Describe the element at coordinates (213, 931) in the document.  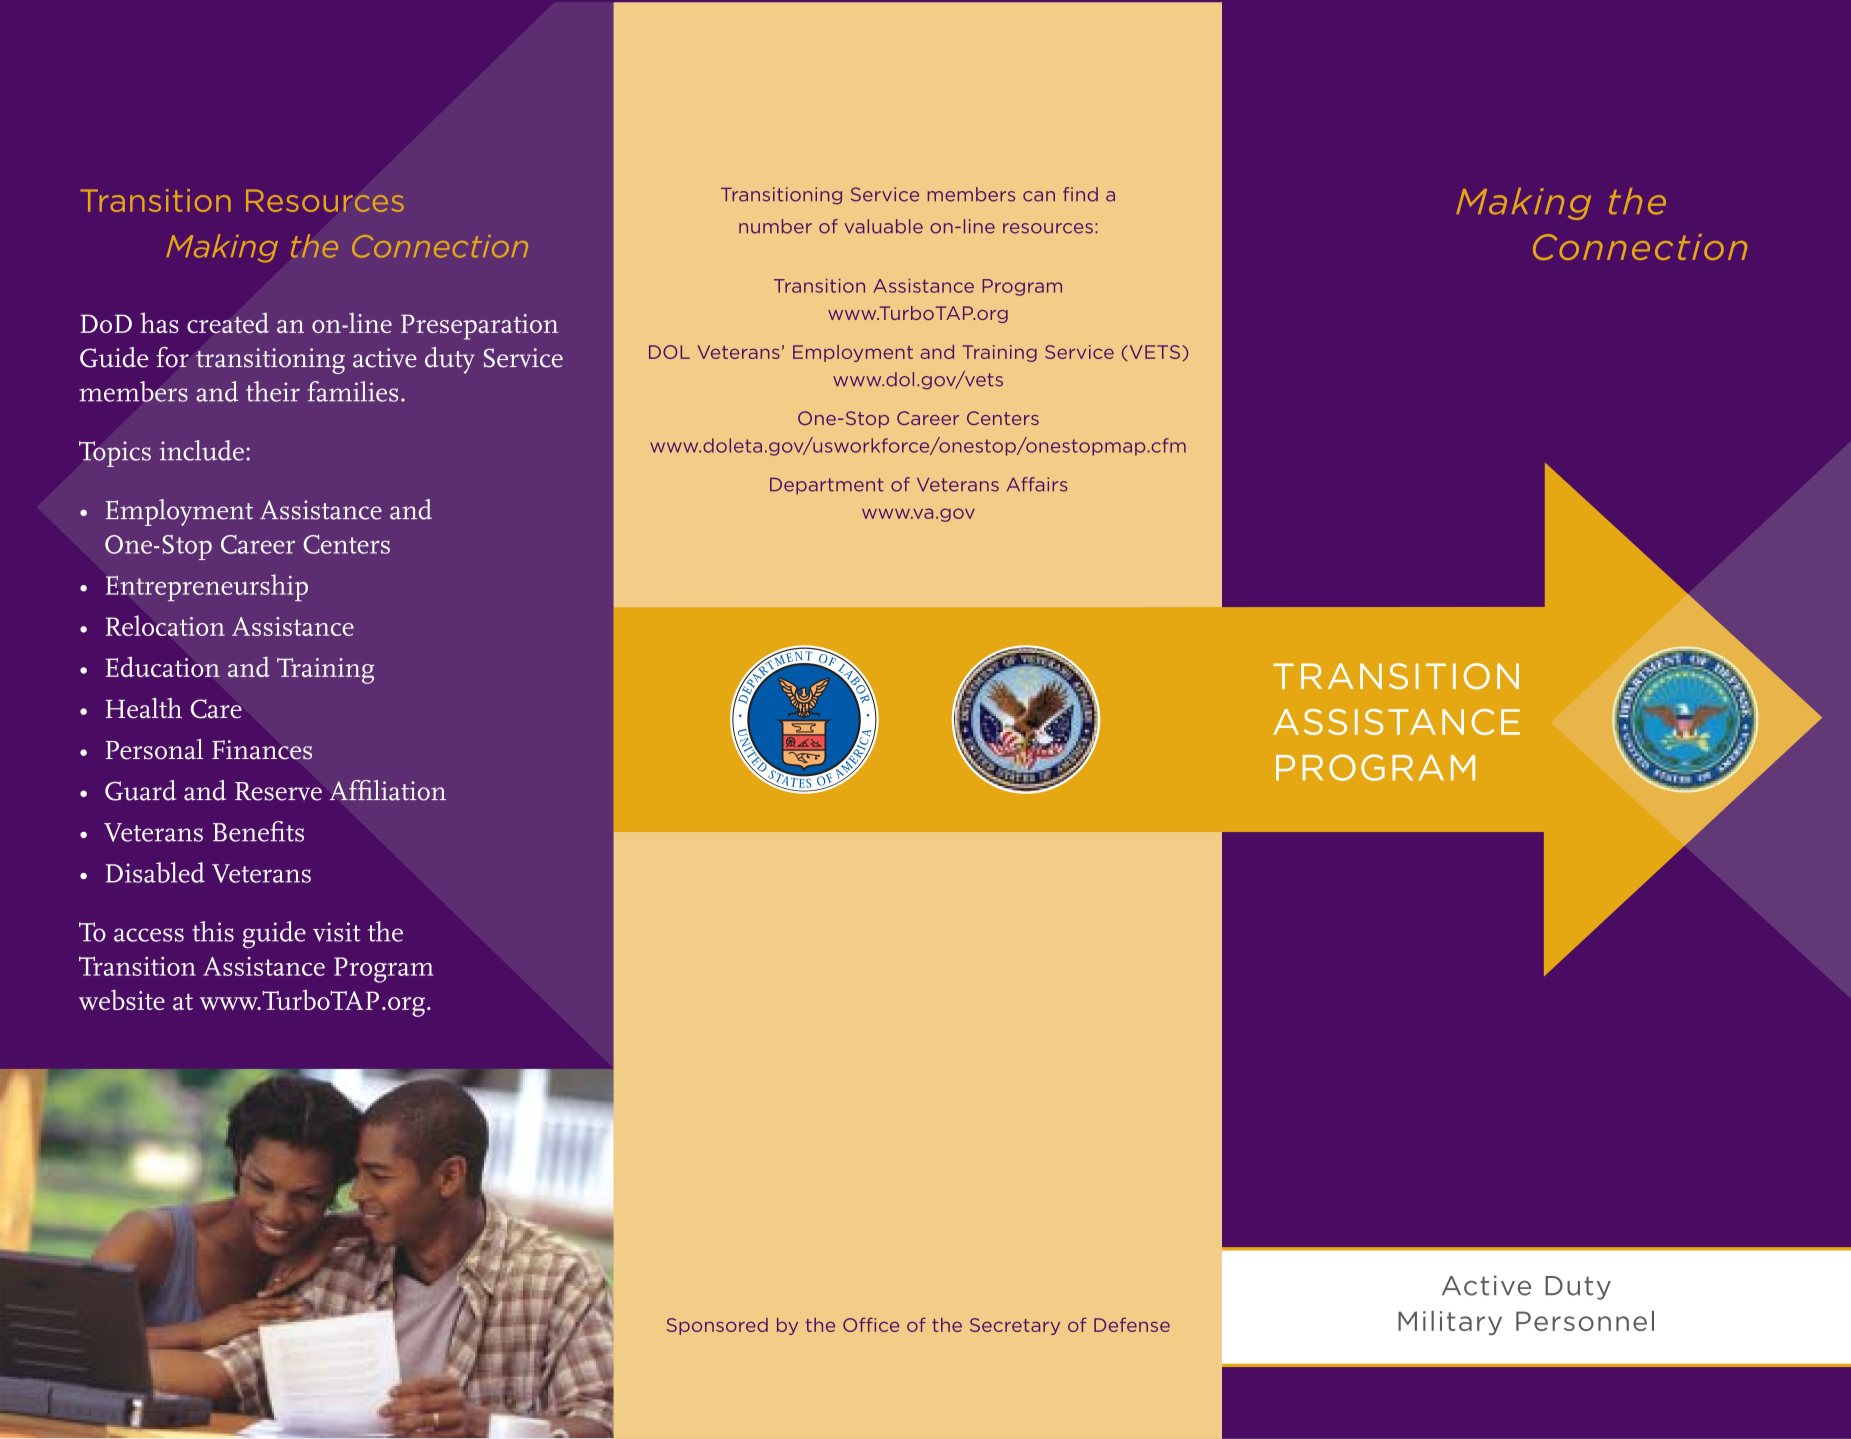
I see `this` at that location.
